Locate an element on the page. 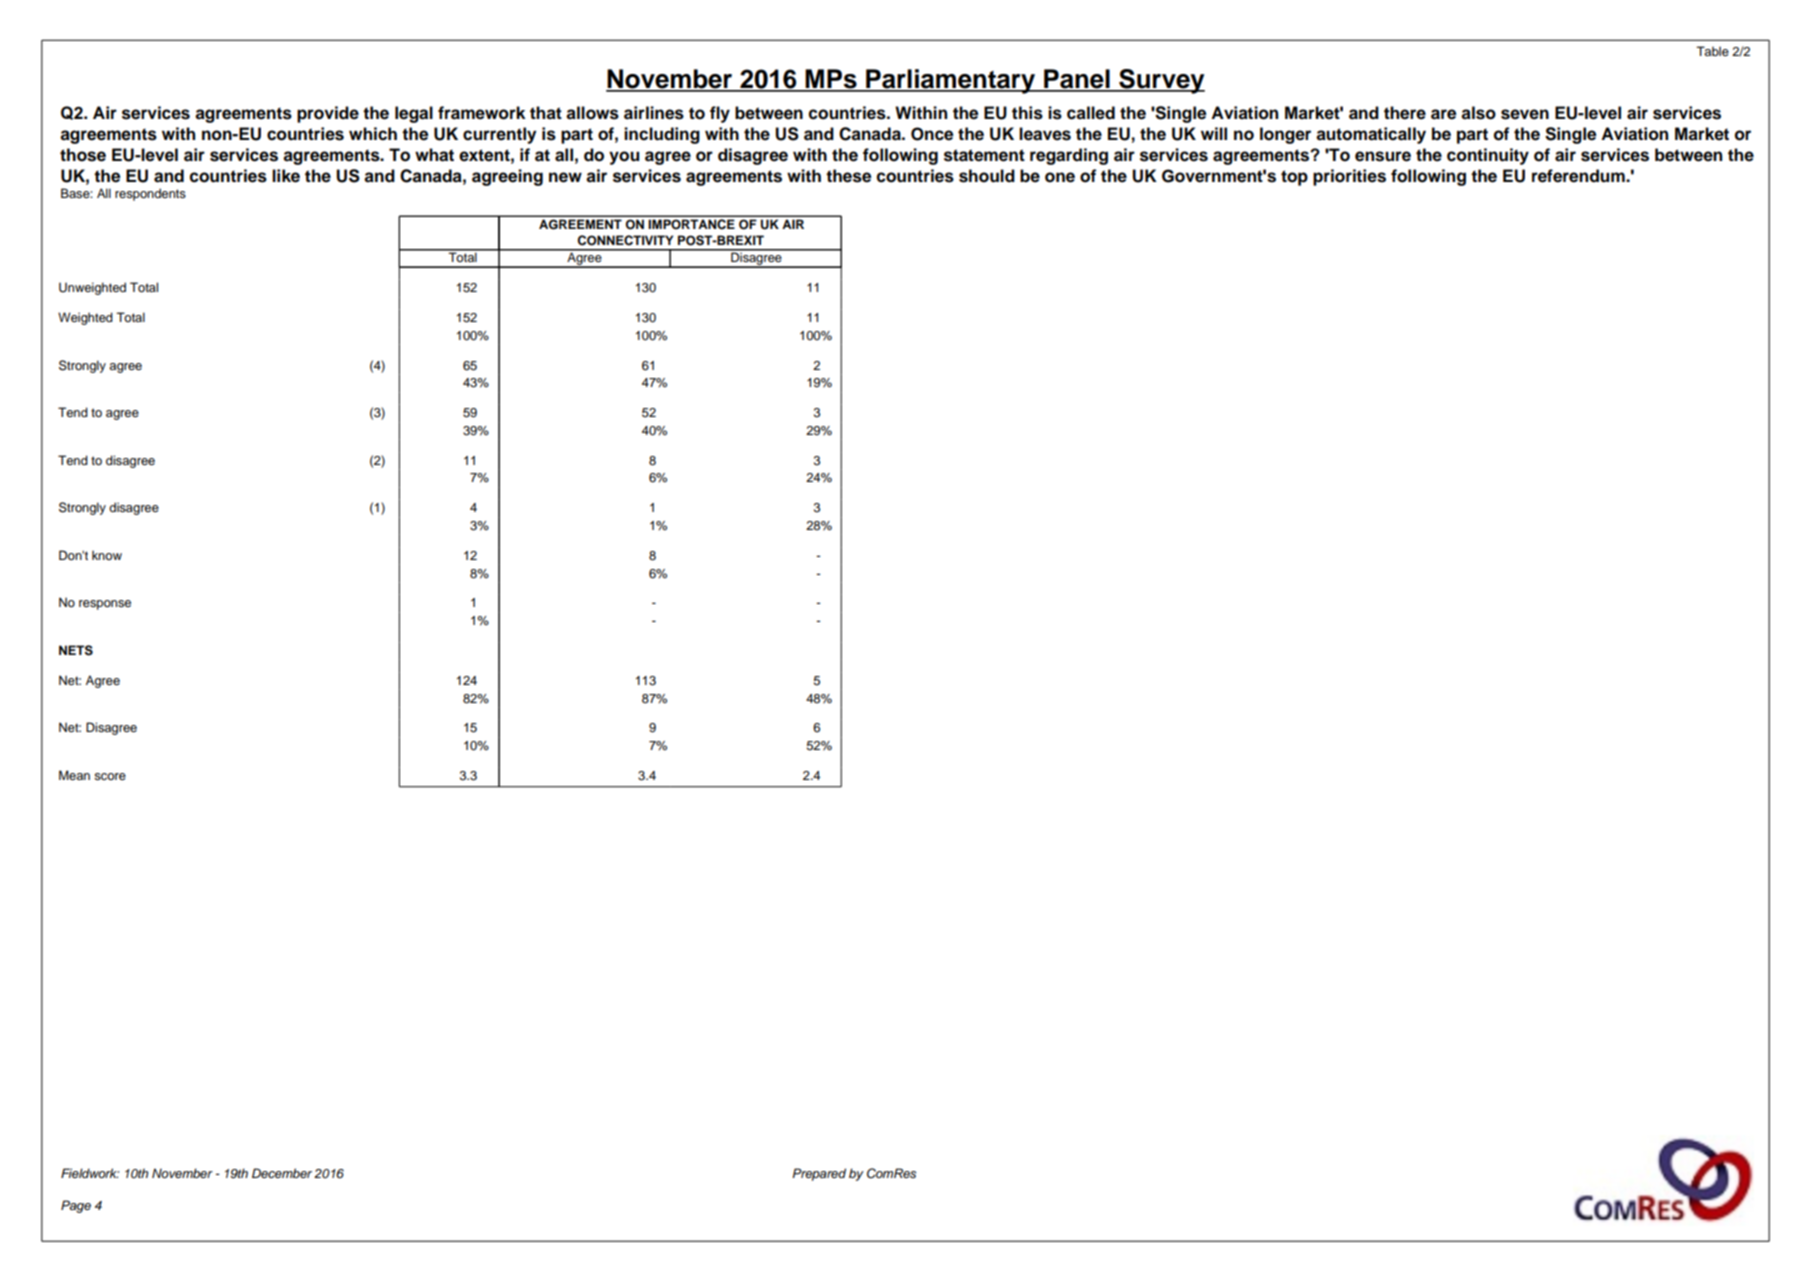  Parliamentary is located at coordinates (950, 81).
